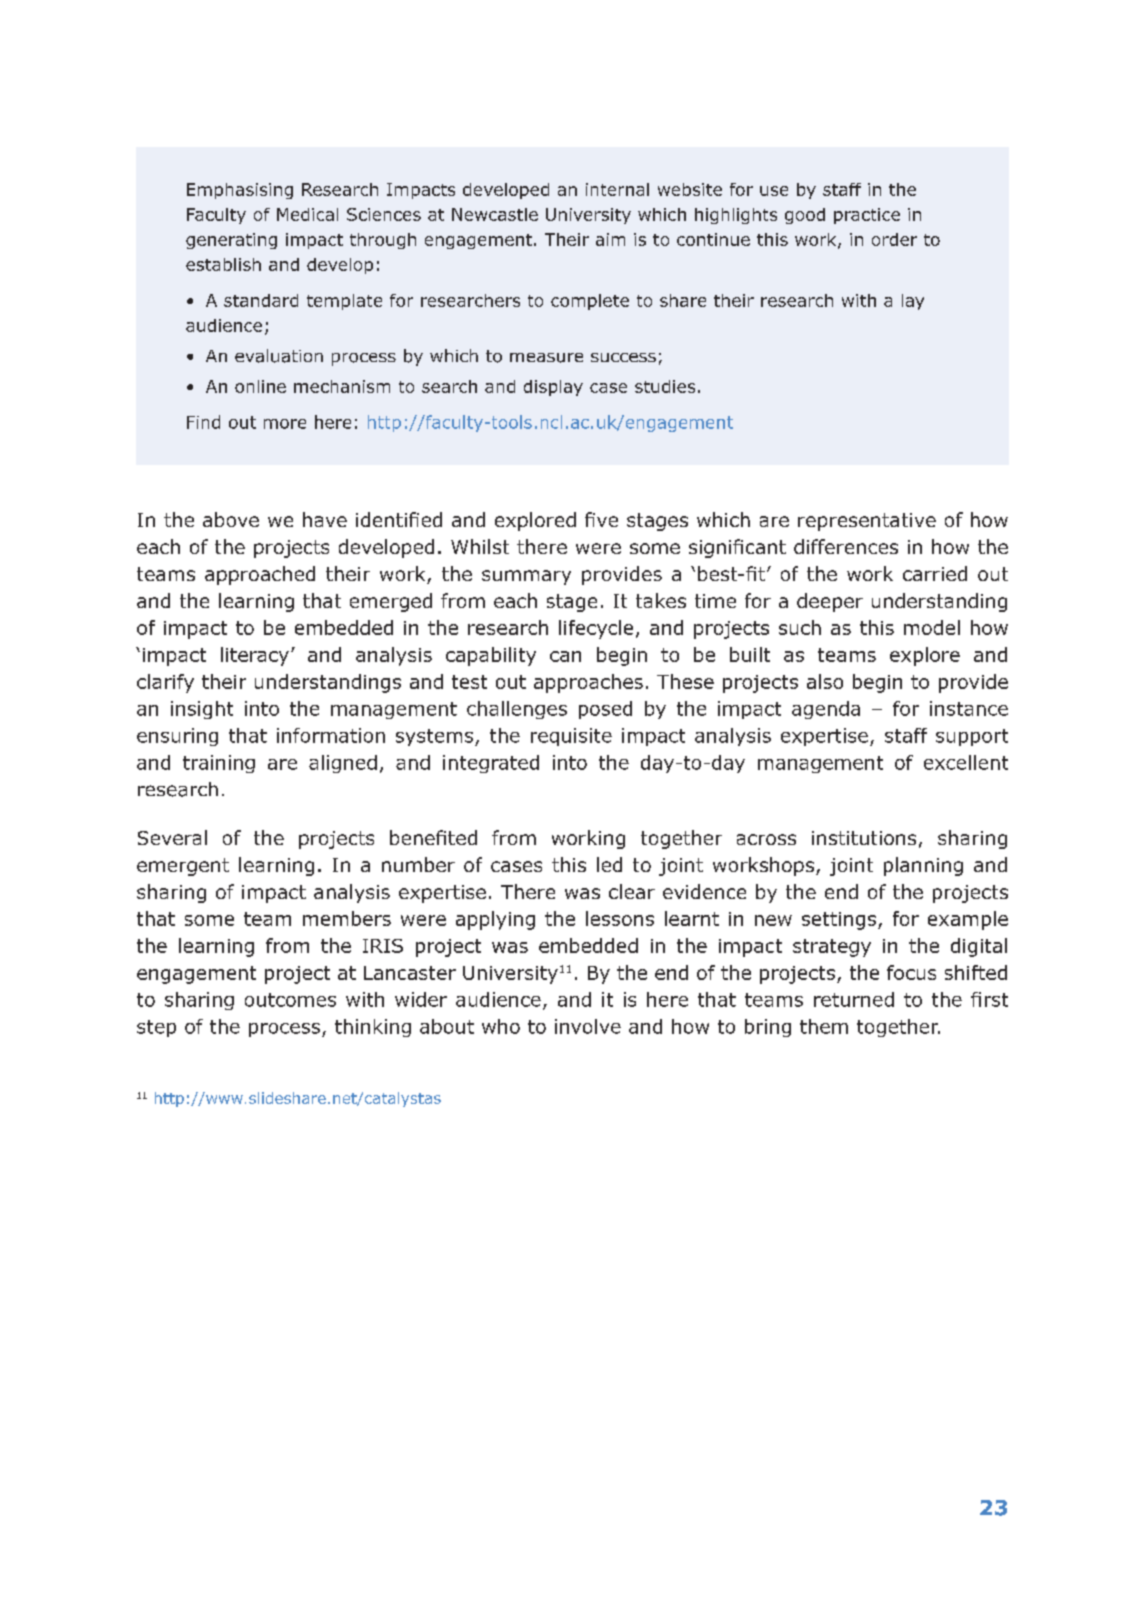  What do you see at coordinates (290, 1000) in the screenshot?
I see `outcomes` at bounding box center [290, 1000].
